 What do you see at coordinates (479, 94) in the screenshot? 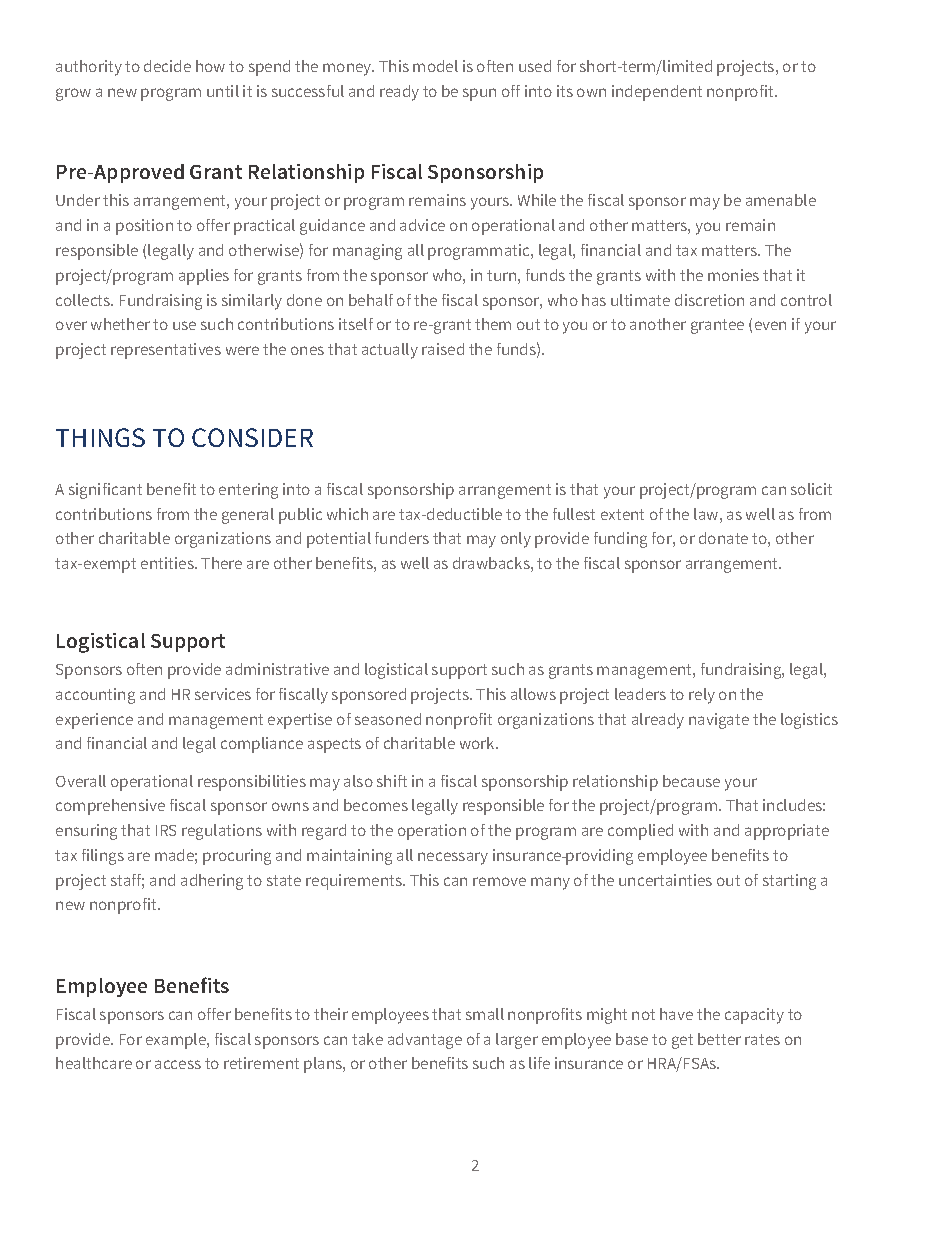
I see `spun` at bounding box center [479, 94].
